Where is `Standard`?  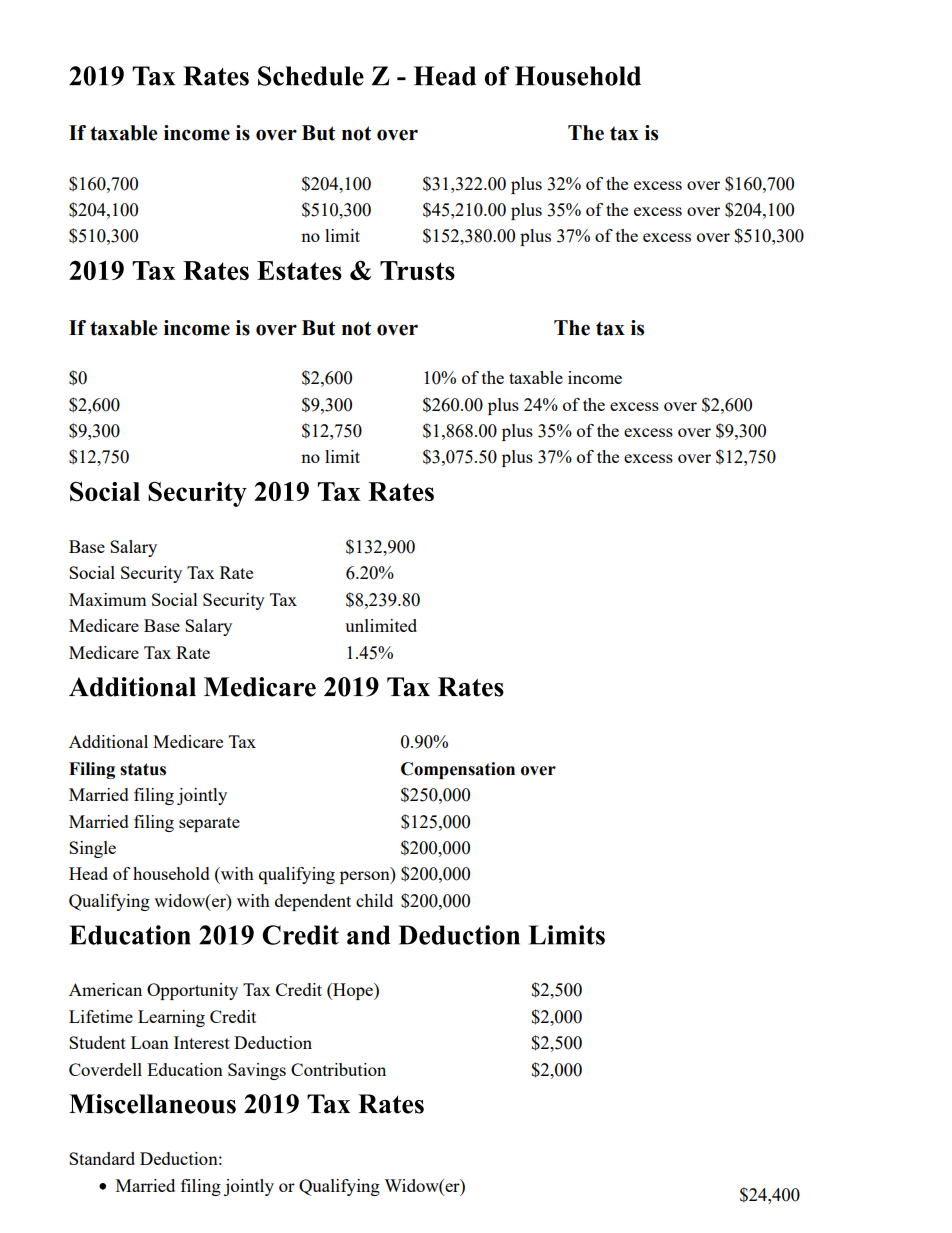
Standard is located at coordinates (102, 1158).
